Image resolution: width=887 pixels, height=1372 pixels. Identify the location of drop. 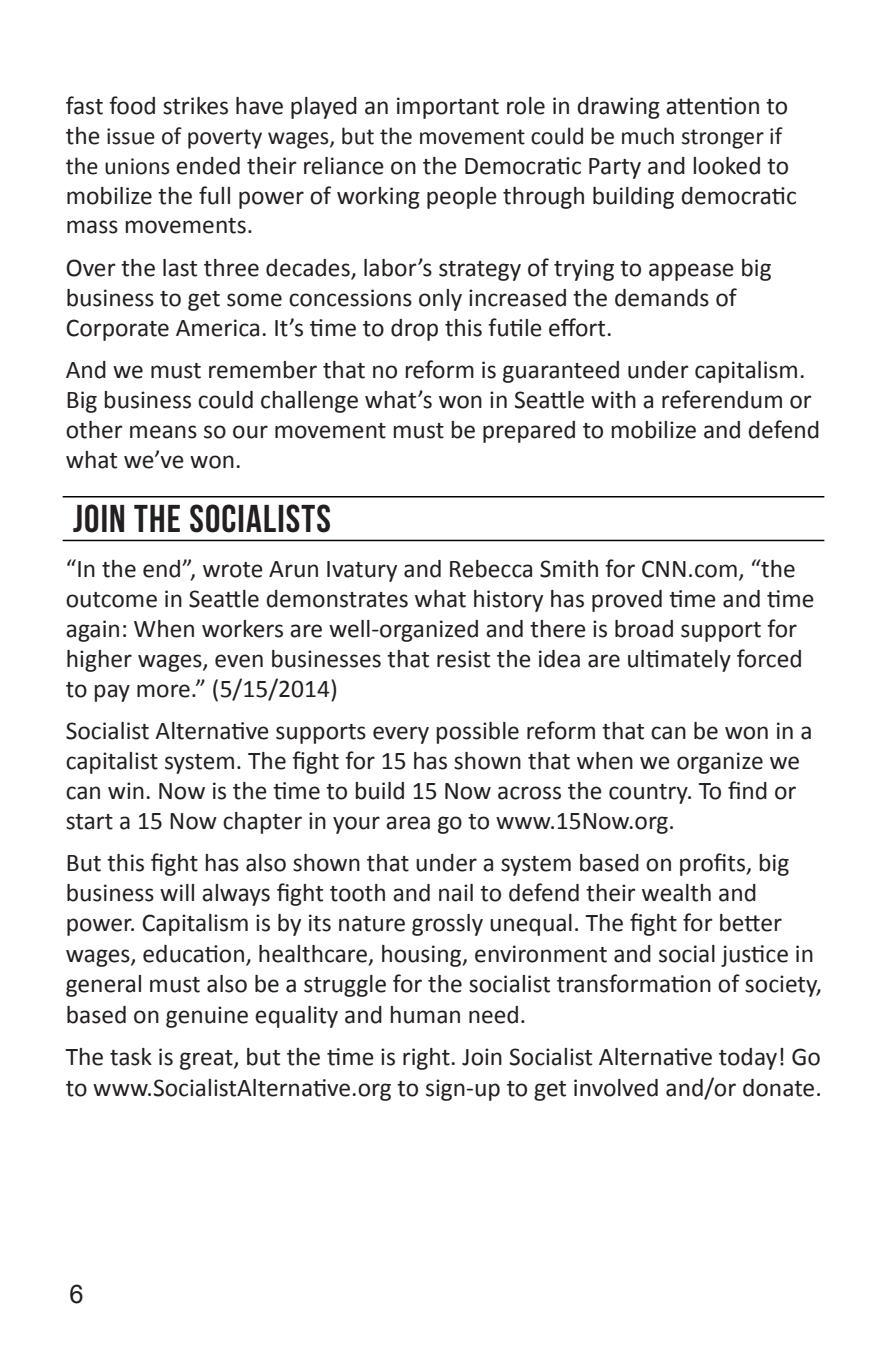
(414, 330).
